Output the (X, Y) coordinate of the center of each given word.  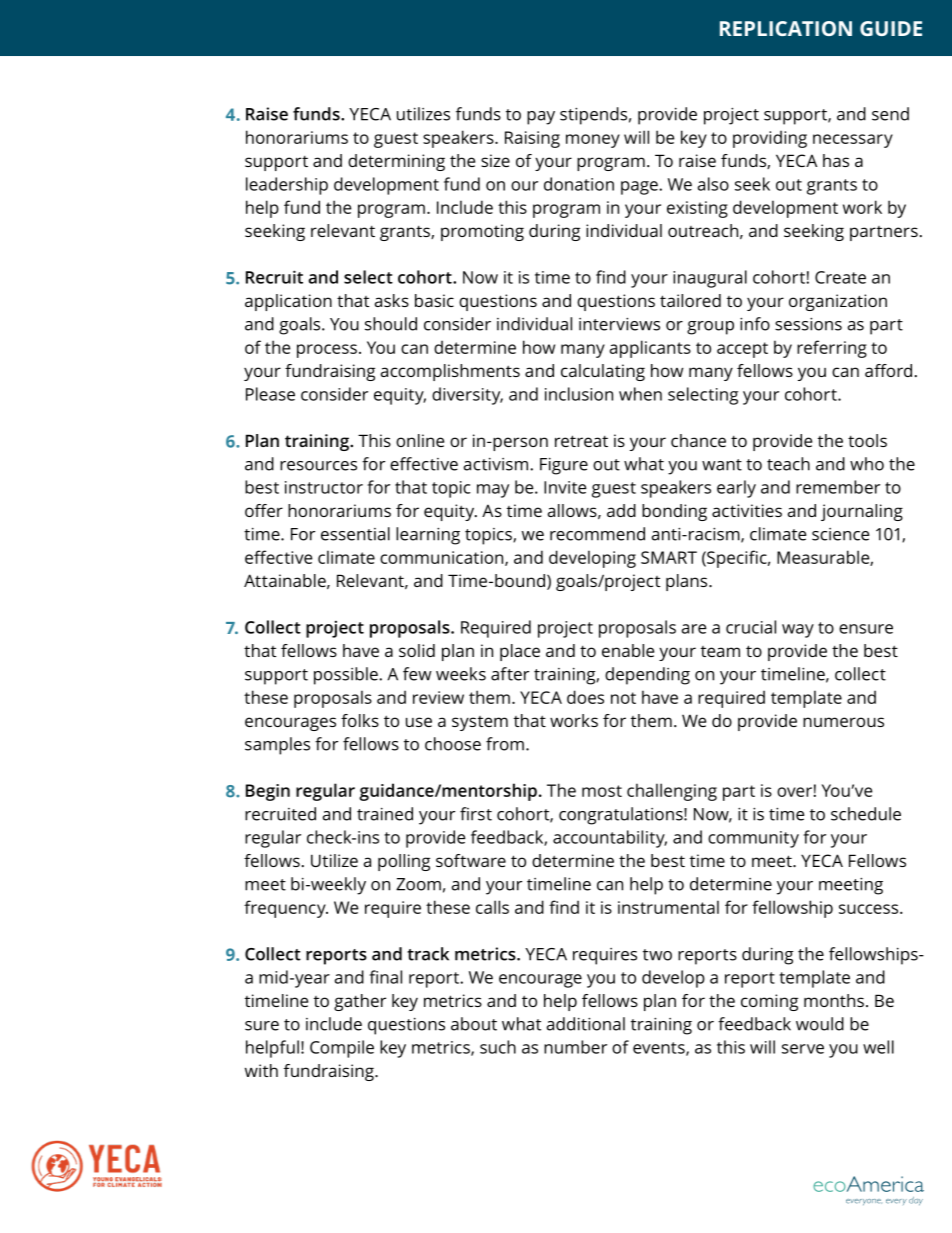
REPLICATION (786, 28)
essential (355, 534)
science (840, 534)
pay (541, 118)
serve (803, 1049)
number (575, 1047)
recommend (597, 534)
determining (396, 162)
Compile (342, 1049)
